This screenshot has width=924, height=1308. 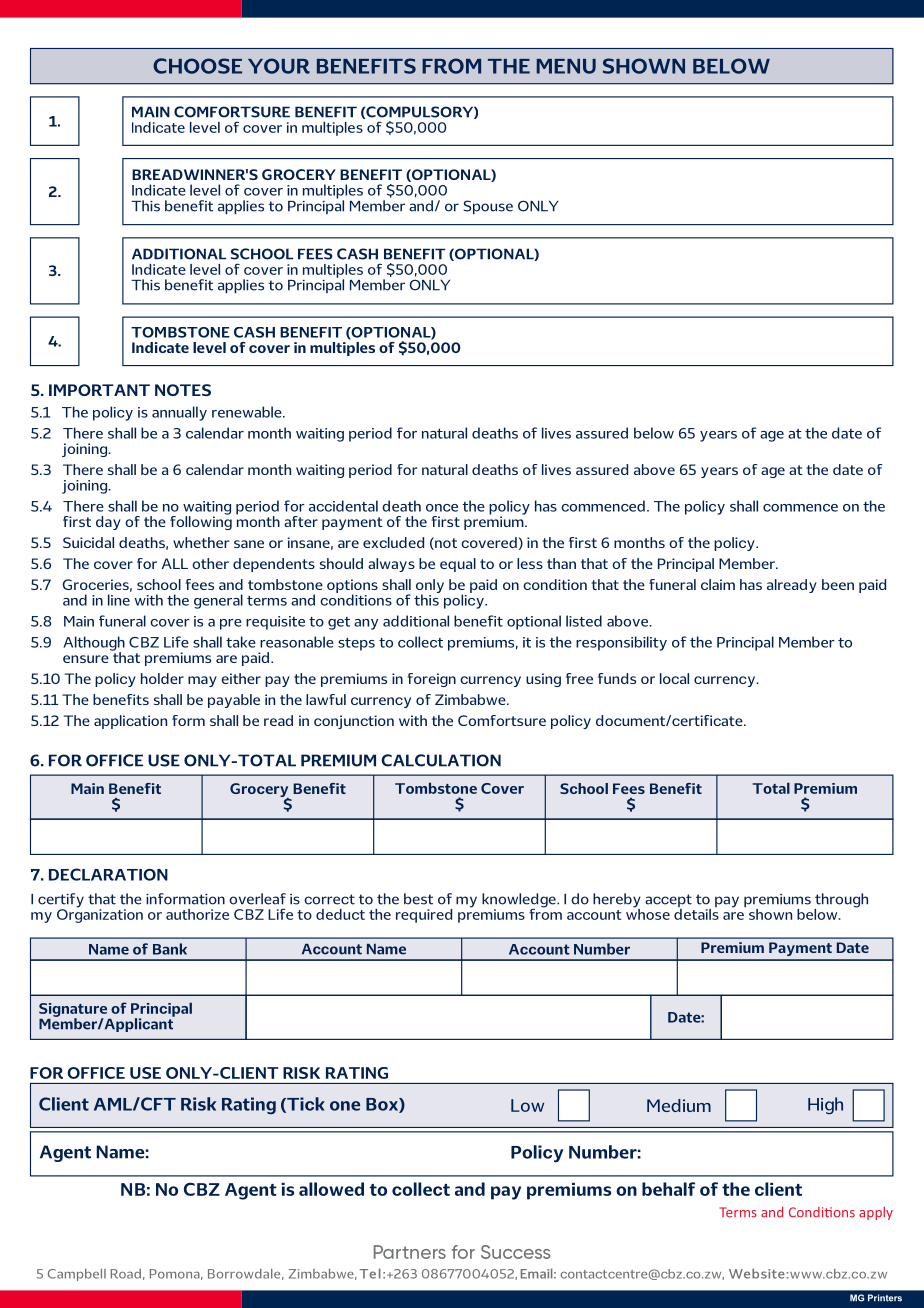 I want to click on Success, so click(x=515, y=1252).
